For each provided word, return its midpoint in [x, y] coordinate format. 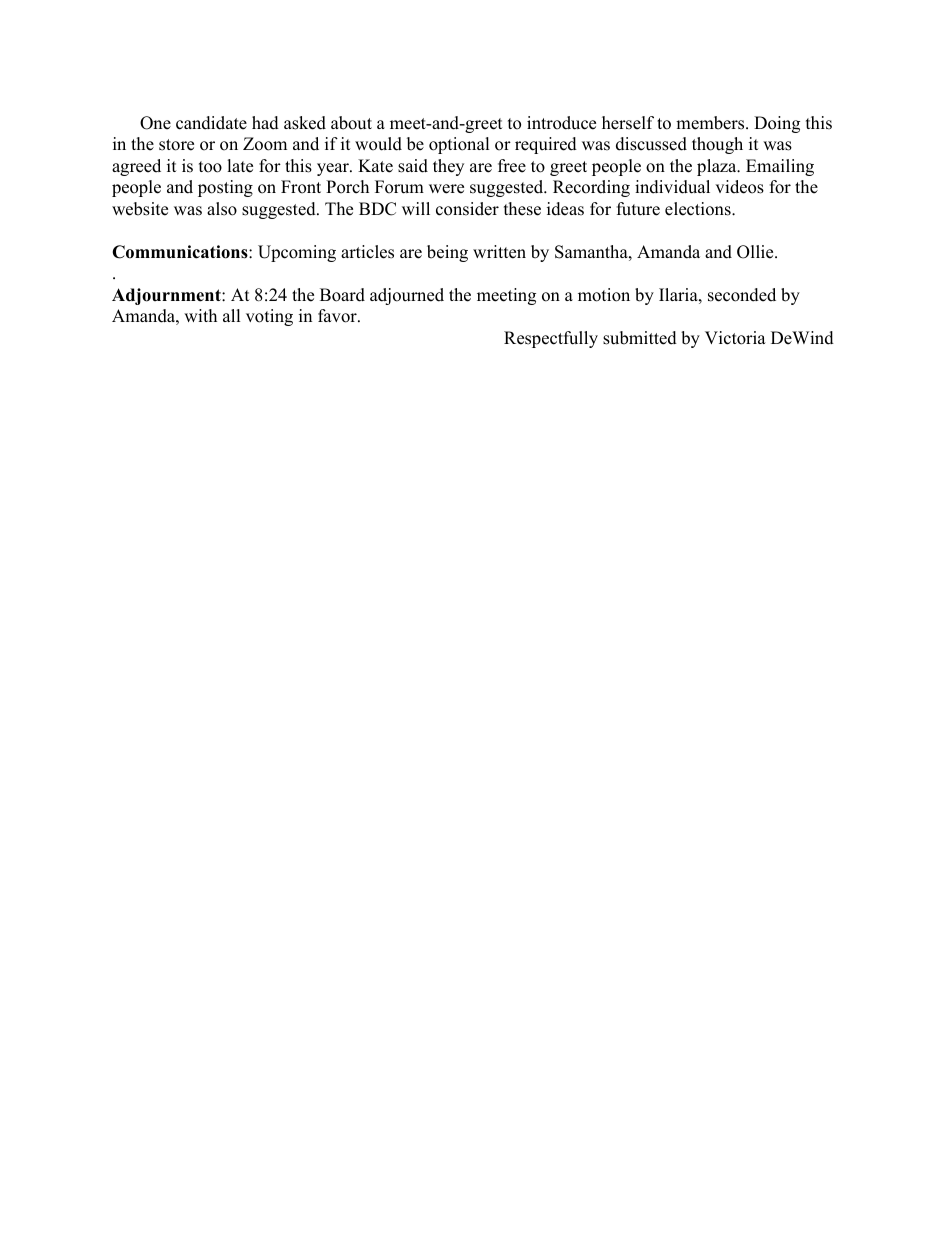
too [210, 167]
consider [467, 209]
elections [699, 209]
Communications [181, 252]
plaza [718, 167]
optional [459, 145]
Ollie [756, 252]
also [222, 209]
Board [342, 295]
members [711, 123]
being [447, 253]
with [200, 315]
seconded [742, 295]
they [448, 167]
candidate [211, 123]
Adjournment [167, 296]
